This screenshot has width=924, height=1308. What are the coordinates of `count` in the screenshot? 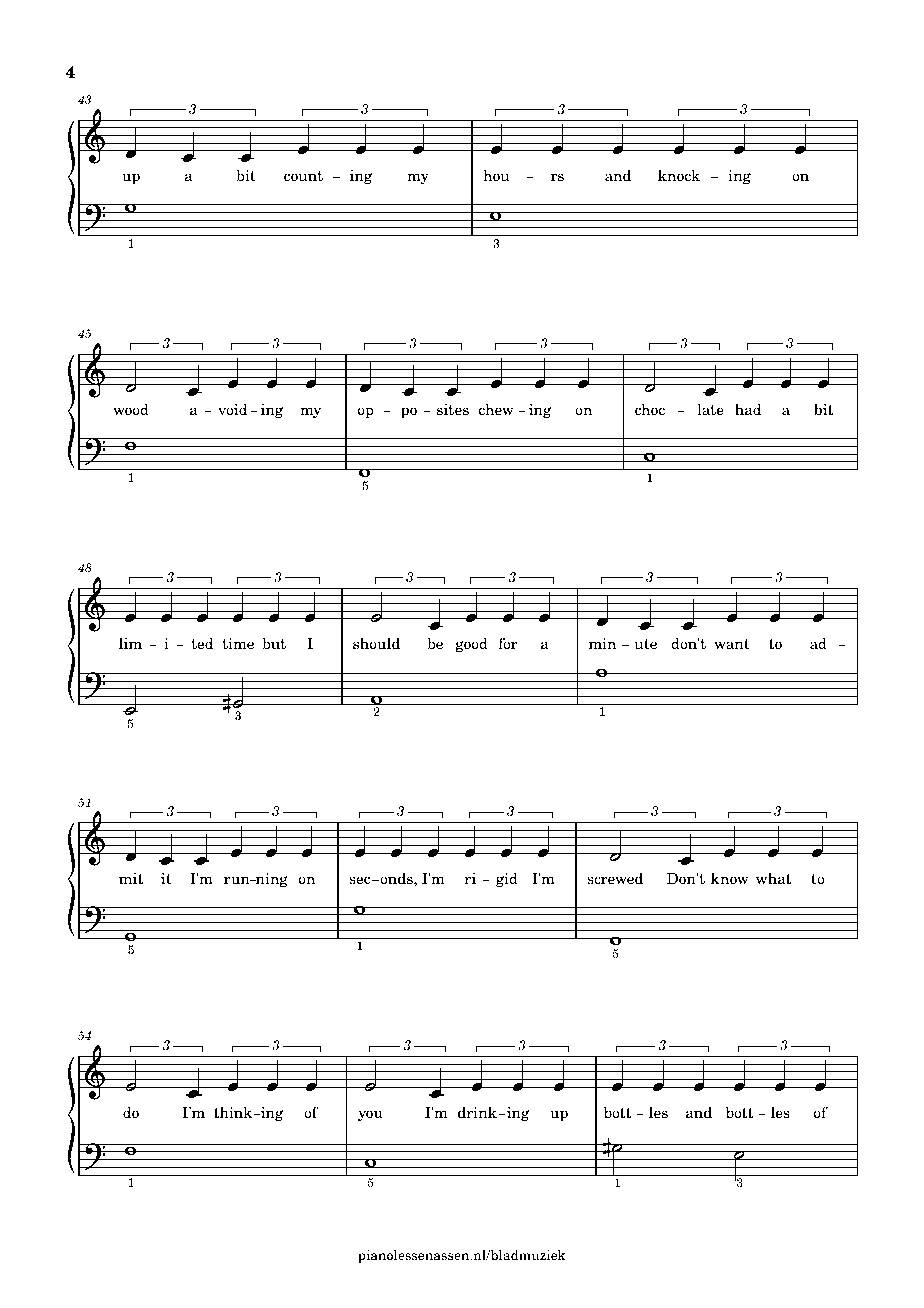 It's located at (303, 176).
